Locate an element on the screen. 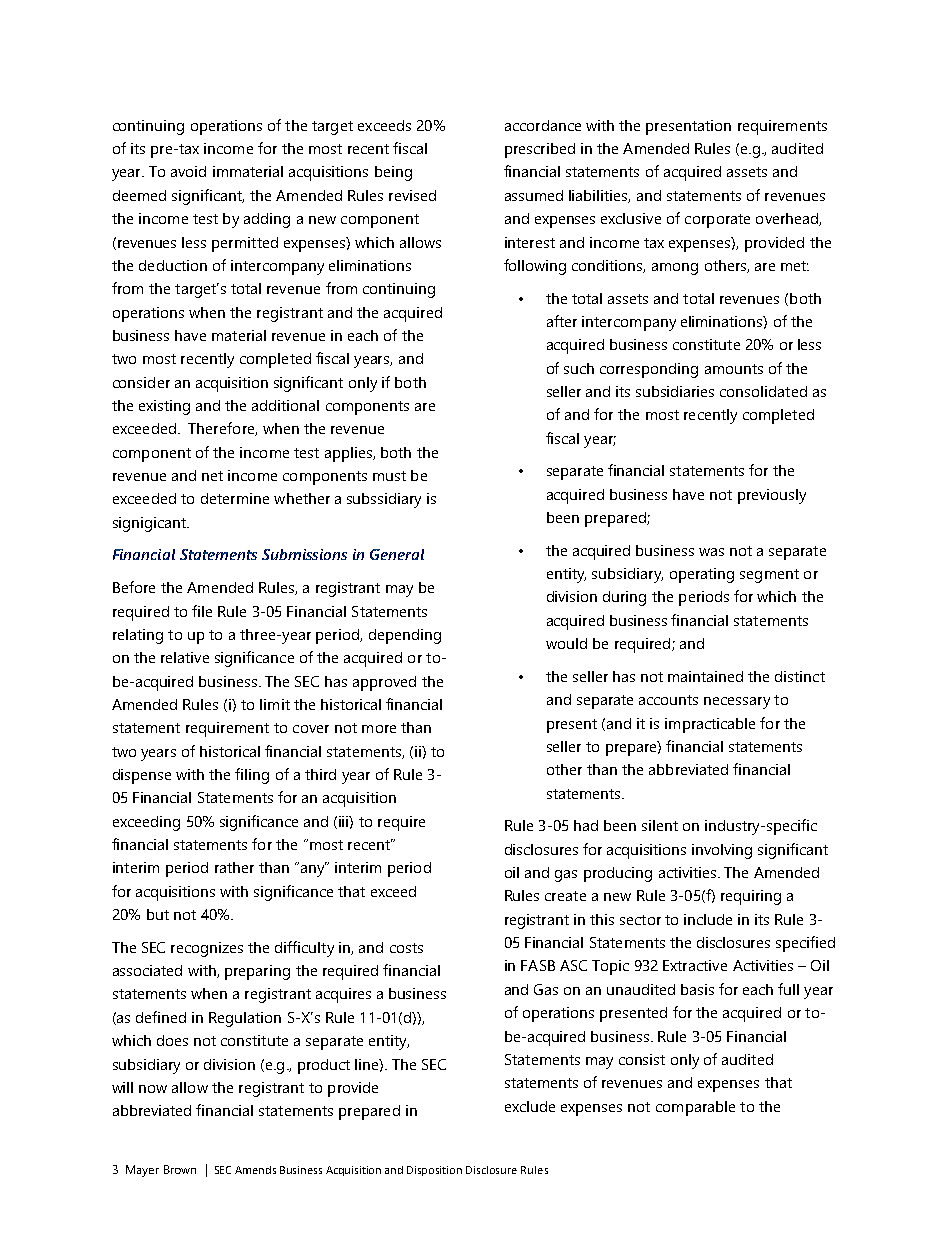 The width and height of the screenshot is (952, 1233). must is located at coordinates (389, 476).
